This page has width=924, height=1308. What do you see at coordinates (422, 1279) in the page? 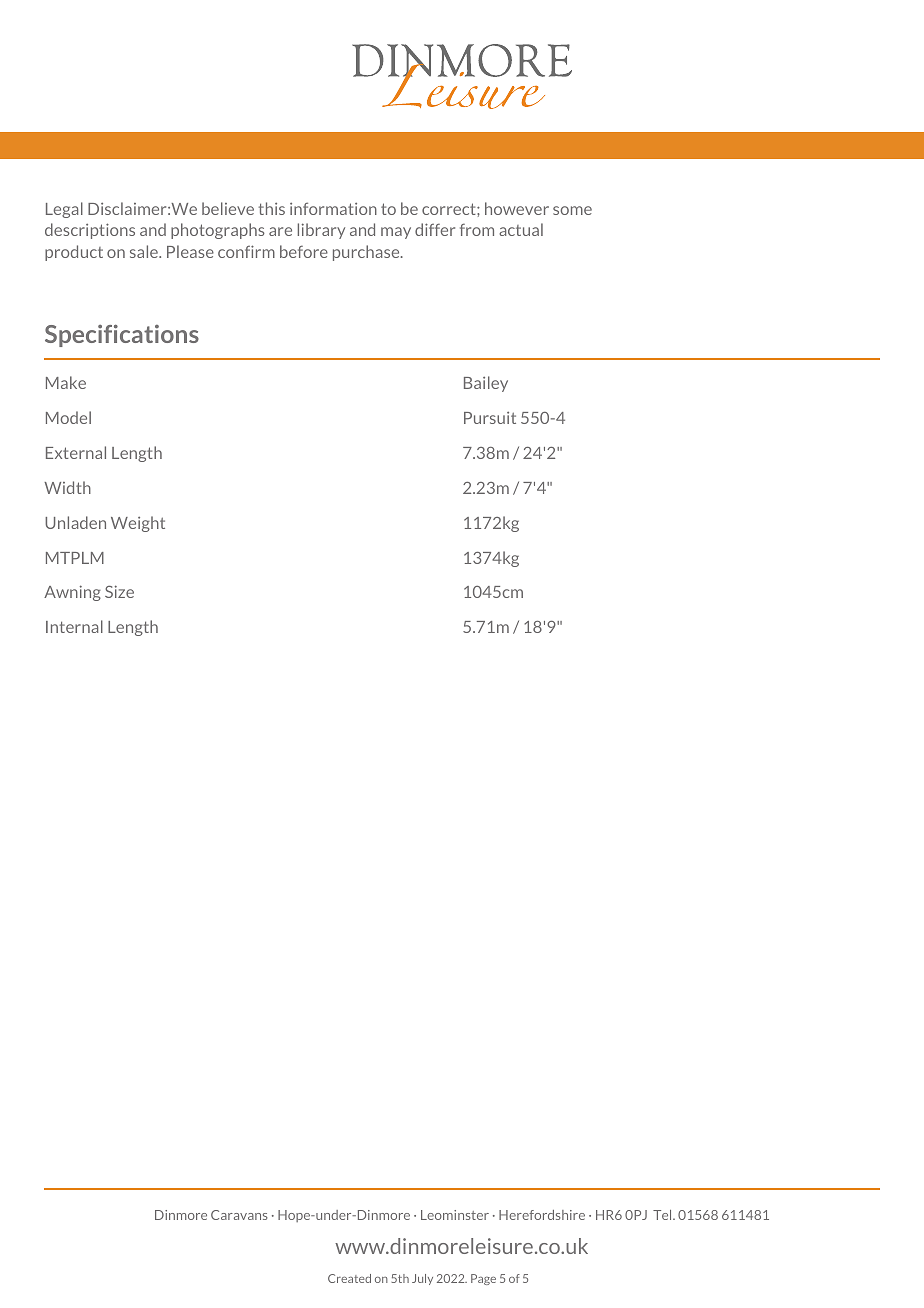
I see `July` at bounding box center [422, 1279].
